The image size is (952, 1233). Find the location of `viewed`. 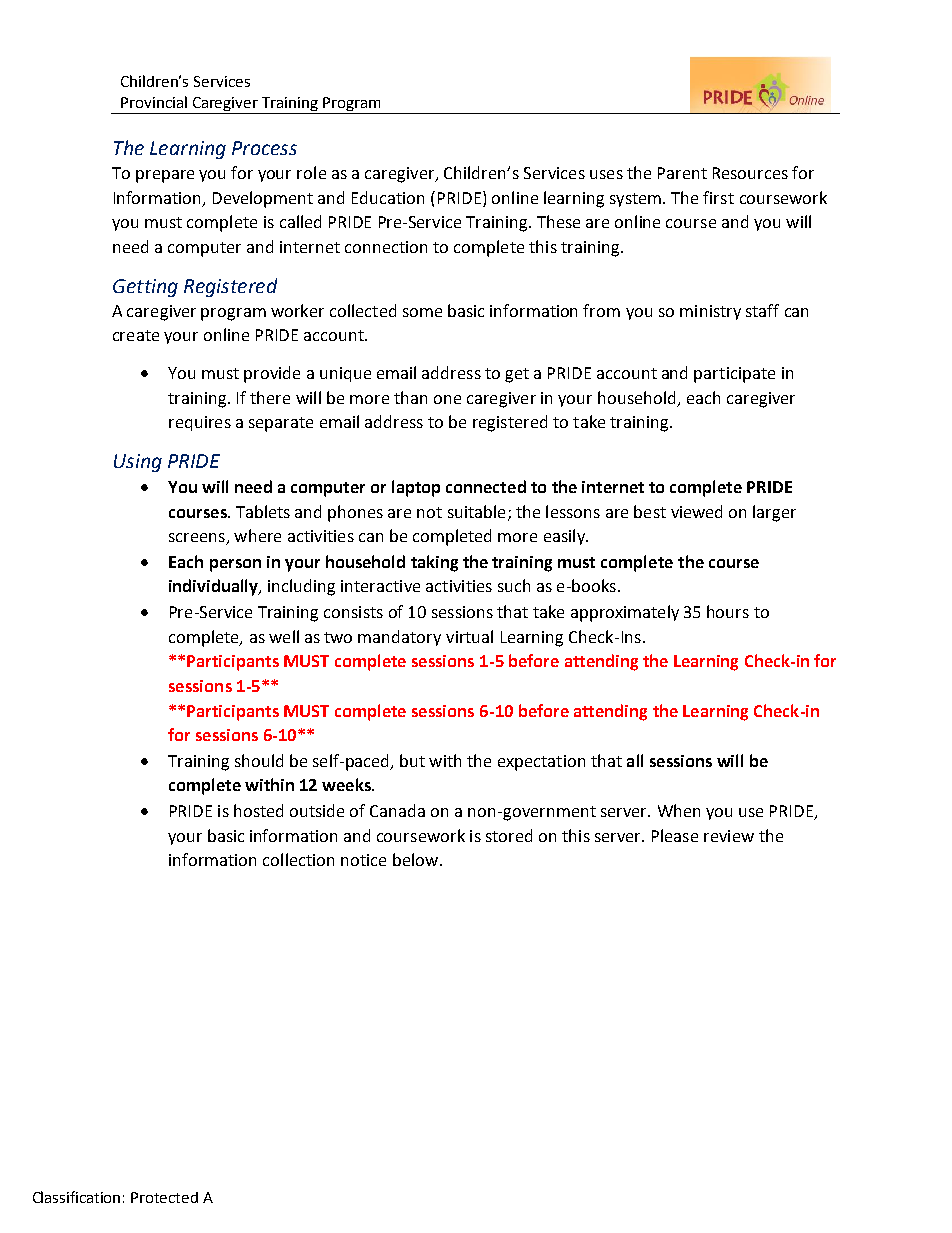

viewed is located at coordinates (696, 511).
